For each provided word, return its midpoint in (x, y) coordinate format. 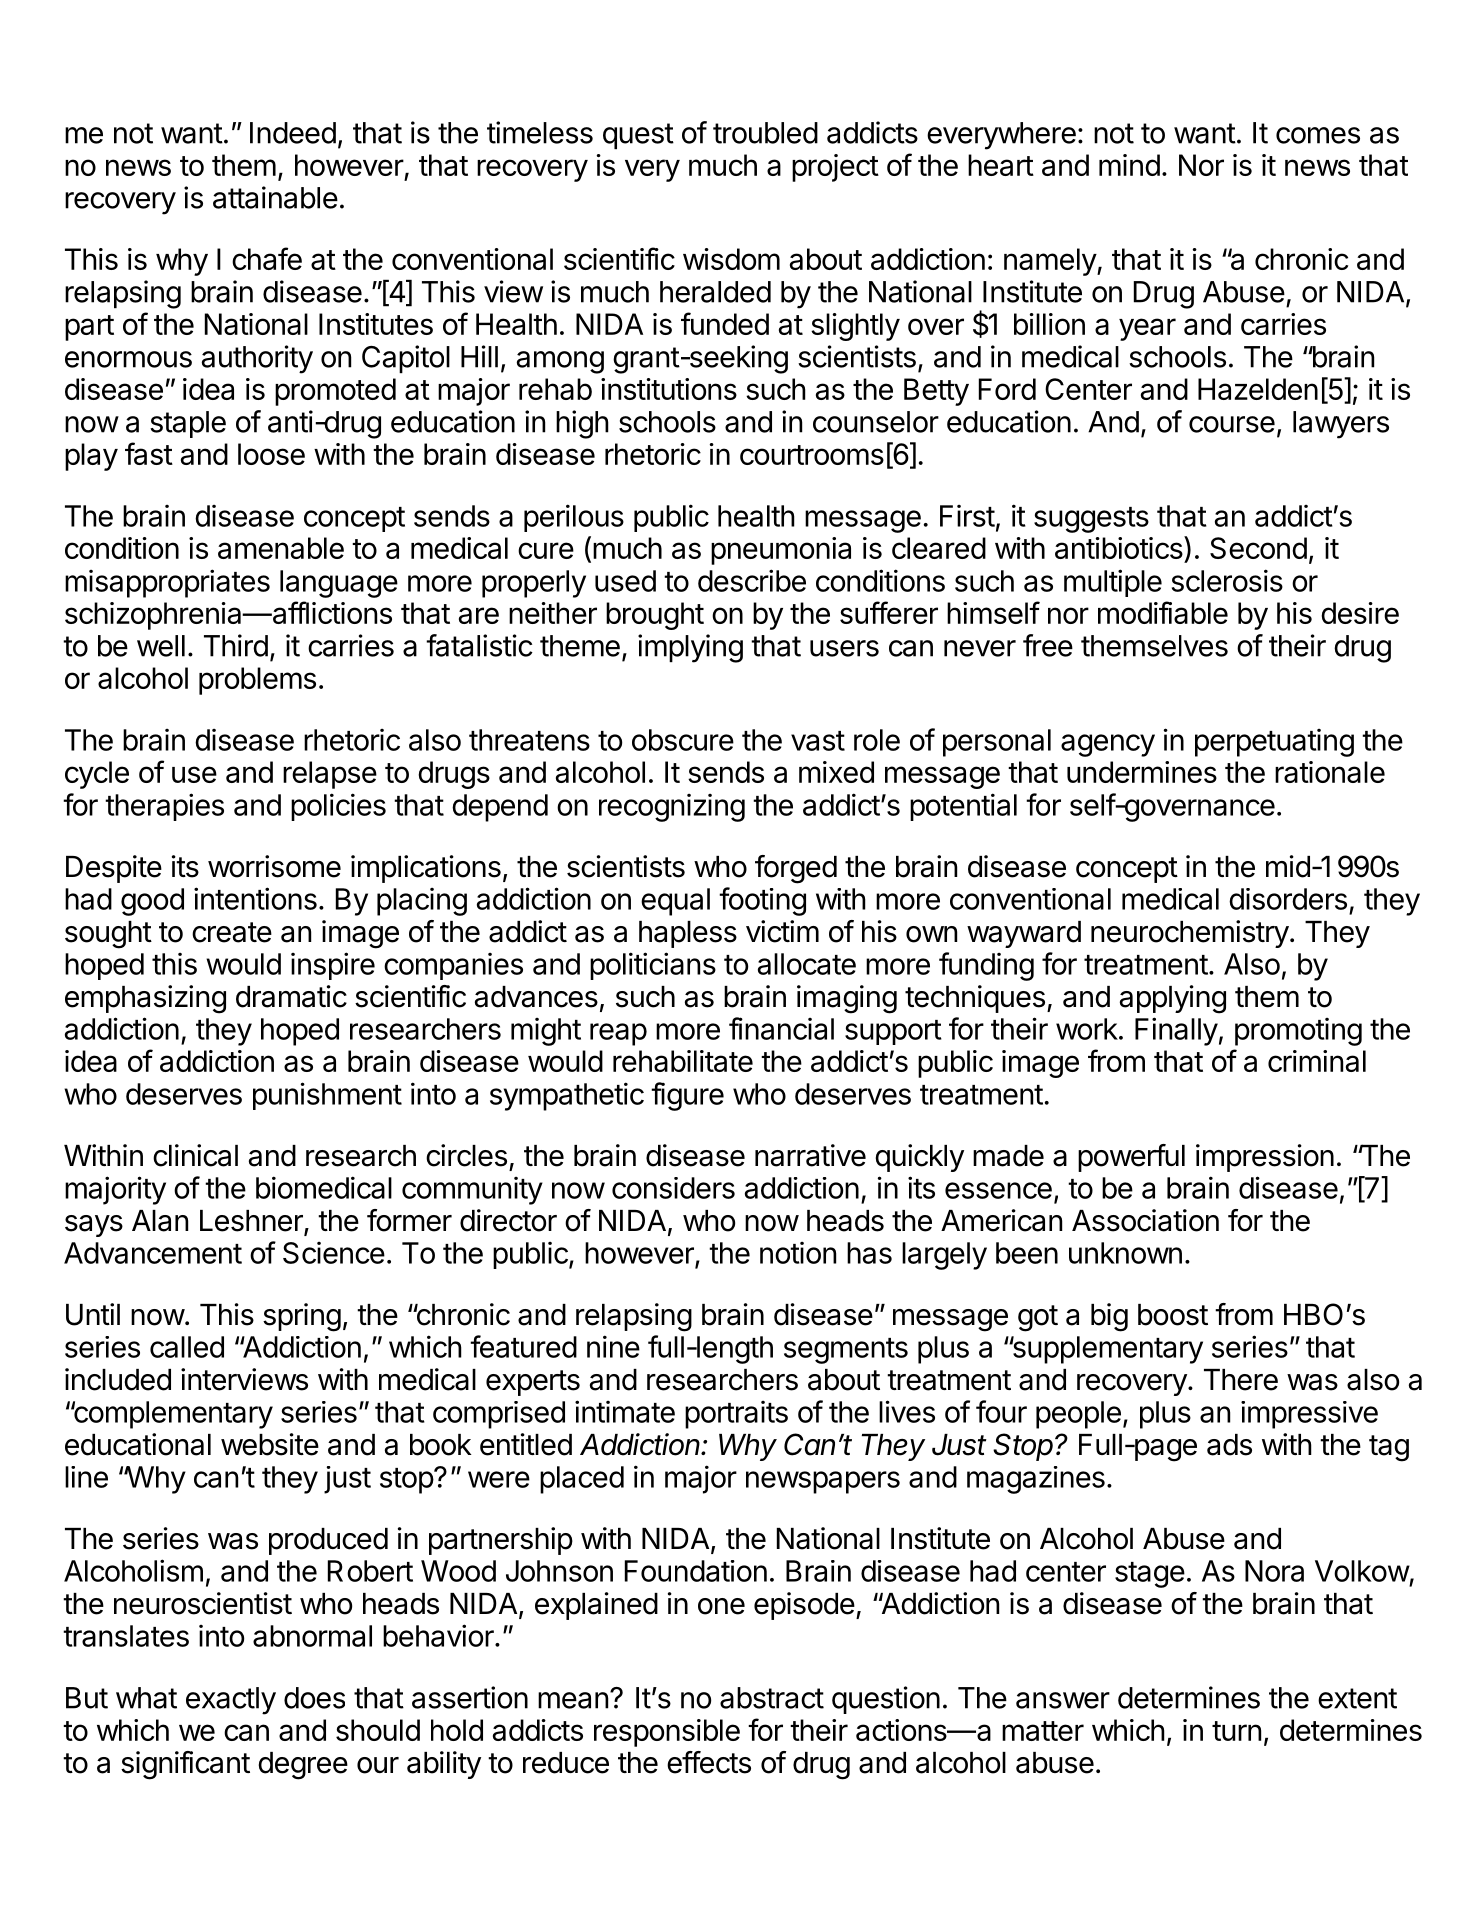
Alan (160, 1221)
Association (1145, 1220)
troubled (765, 133)
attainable (275, 197)
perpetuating (1274, 743)
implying (690, 648)
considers (673, 1188)
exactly (231, 1701)
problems (257, 681)
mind (1129, 165)
